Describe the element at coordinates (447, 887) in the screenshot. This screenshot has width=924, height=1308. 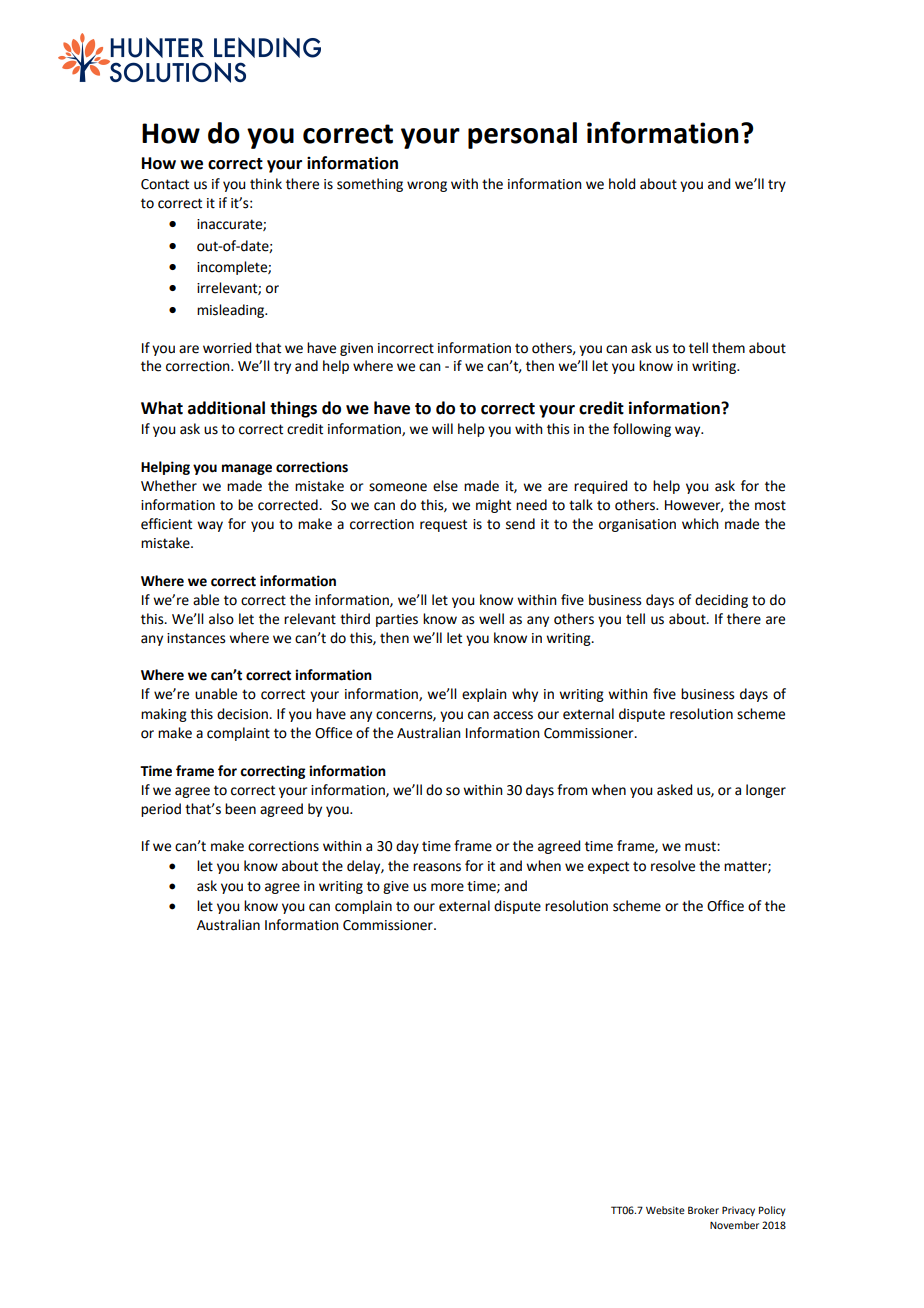
I see `more` at that location.
